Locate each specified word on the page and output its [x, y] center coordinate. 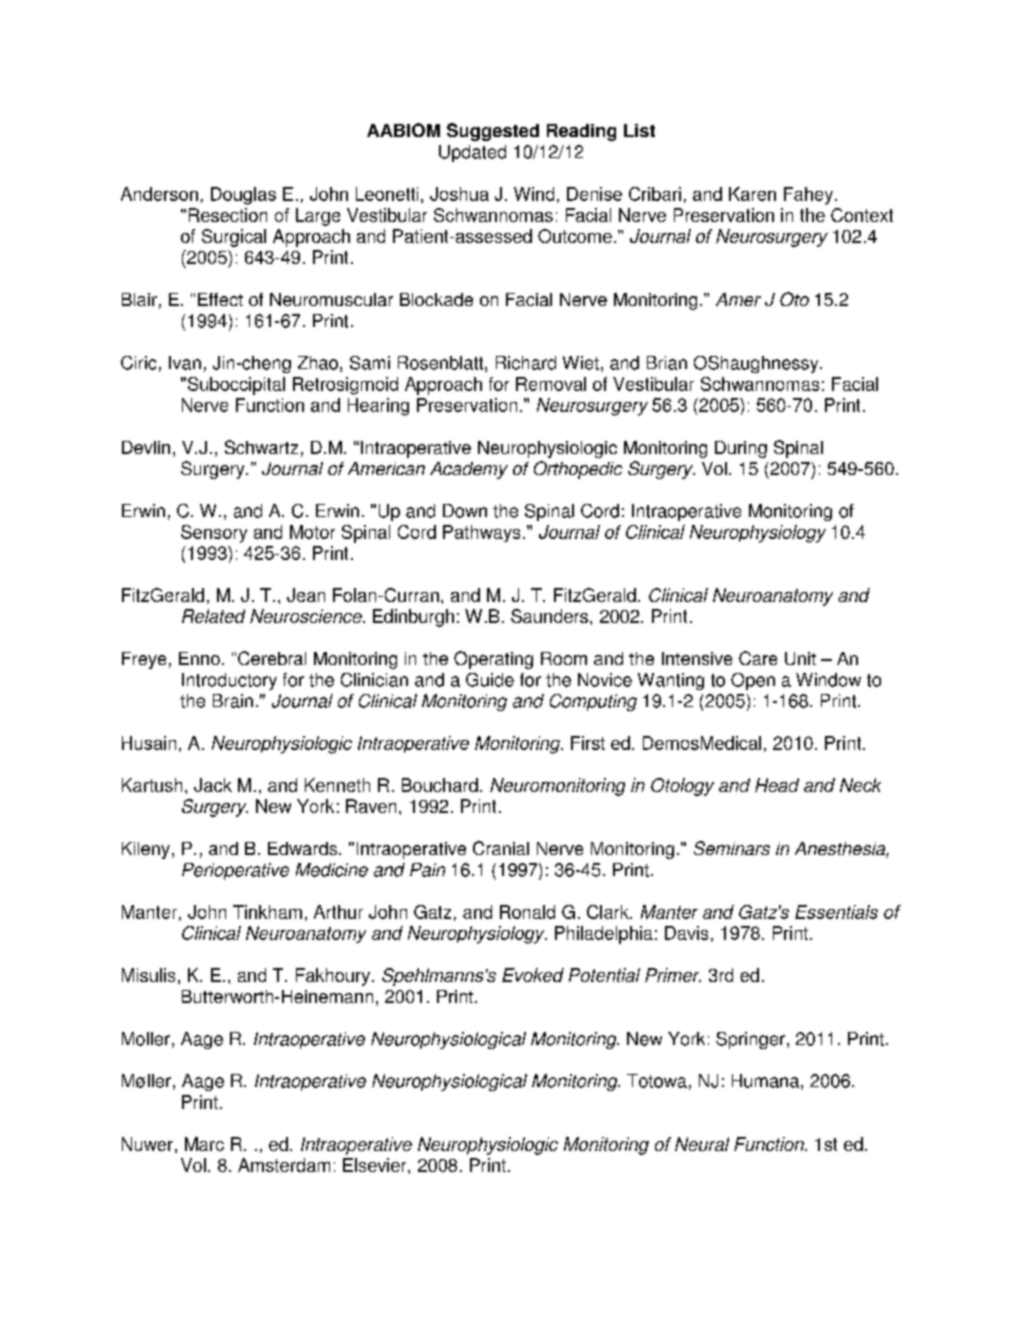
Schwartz [261, 447]
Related [213, 616]
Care [758, 658]
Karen [752, 194]
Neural [702, 1144]
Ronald [527, 912]
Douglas [243, 196]
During [741, 449]
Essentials [836, 912]
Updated [472, 153]
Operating [493, 660]
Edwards [304, 848]
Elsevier [376, 1165]
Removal [551, 384]
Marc [204, 1144]
